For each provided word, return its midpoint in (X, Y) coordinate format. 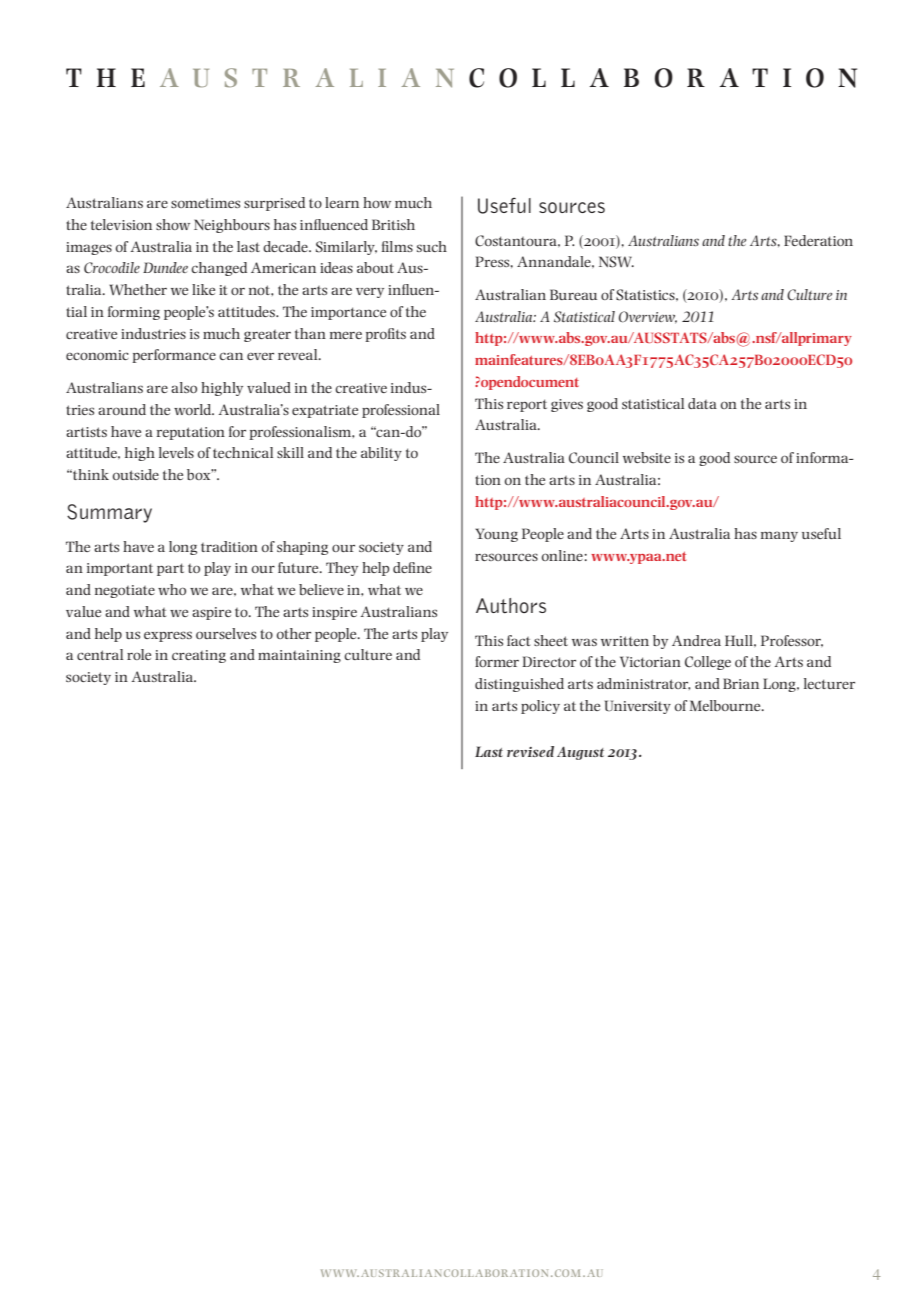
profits (385, 335)
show (173, 224)
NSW (616, 262)
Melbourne (726, 705)
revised (530, 751)
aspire (211, 613)
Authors (511, 605)
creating (199, 656)
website (647, 457)
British (393, 224)
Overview (648, 317)
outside (136, 474)
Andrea (696, 640)
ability (381, 454)
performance (174, 356)
